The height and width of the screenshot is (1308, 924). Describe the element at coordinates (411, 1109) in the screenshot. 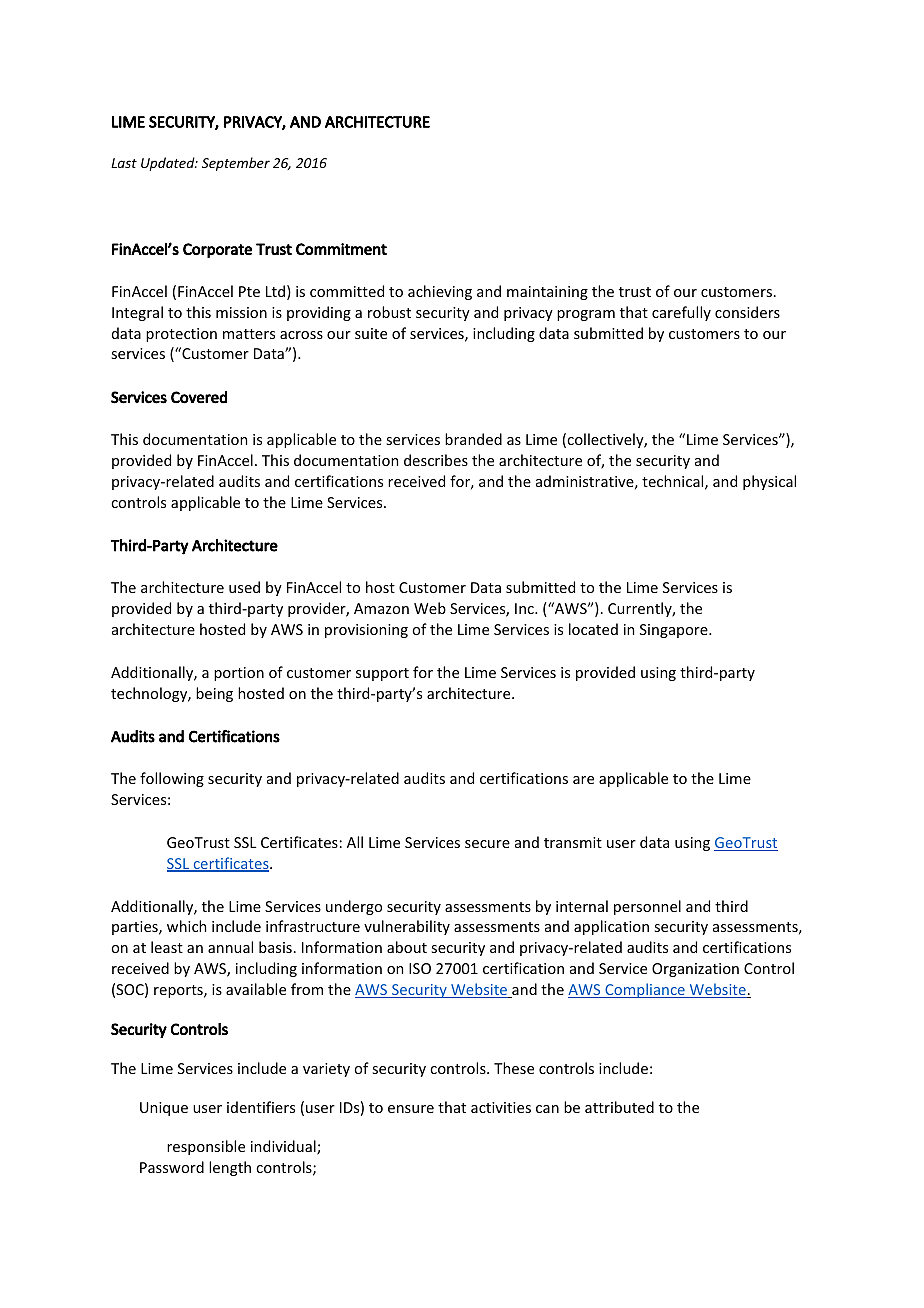

I see `ensure` at that location.
